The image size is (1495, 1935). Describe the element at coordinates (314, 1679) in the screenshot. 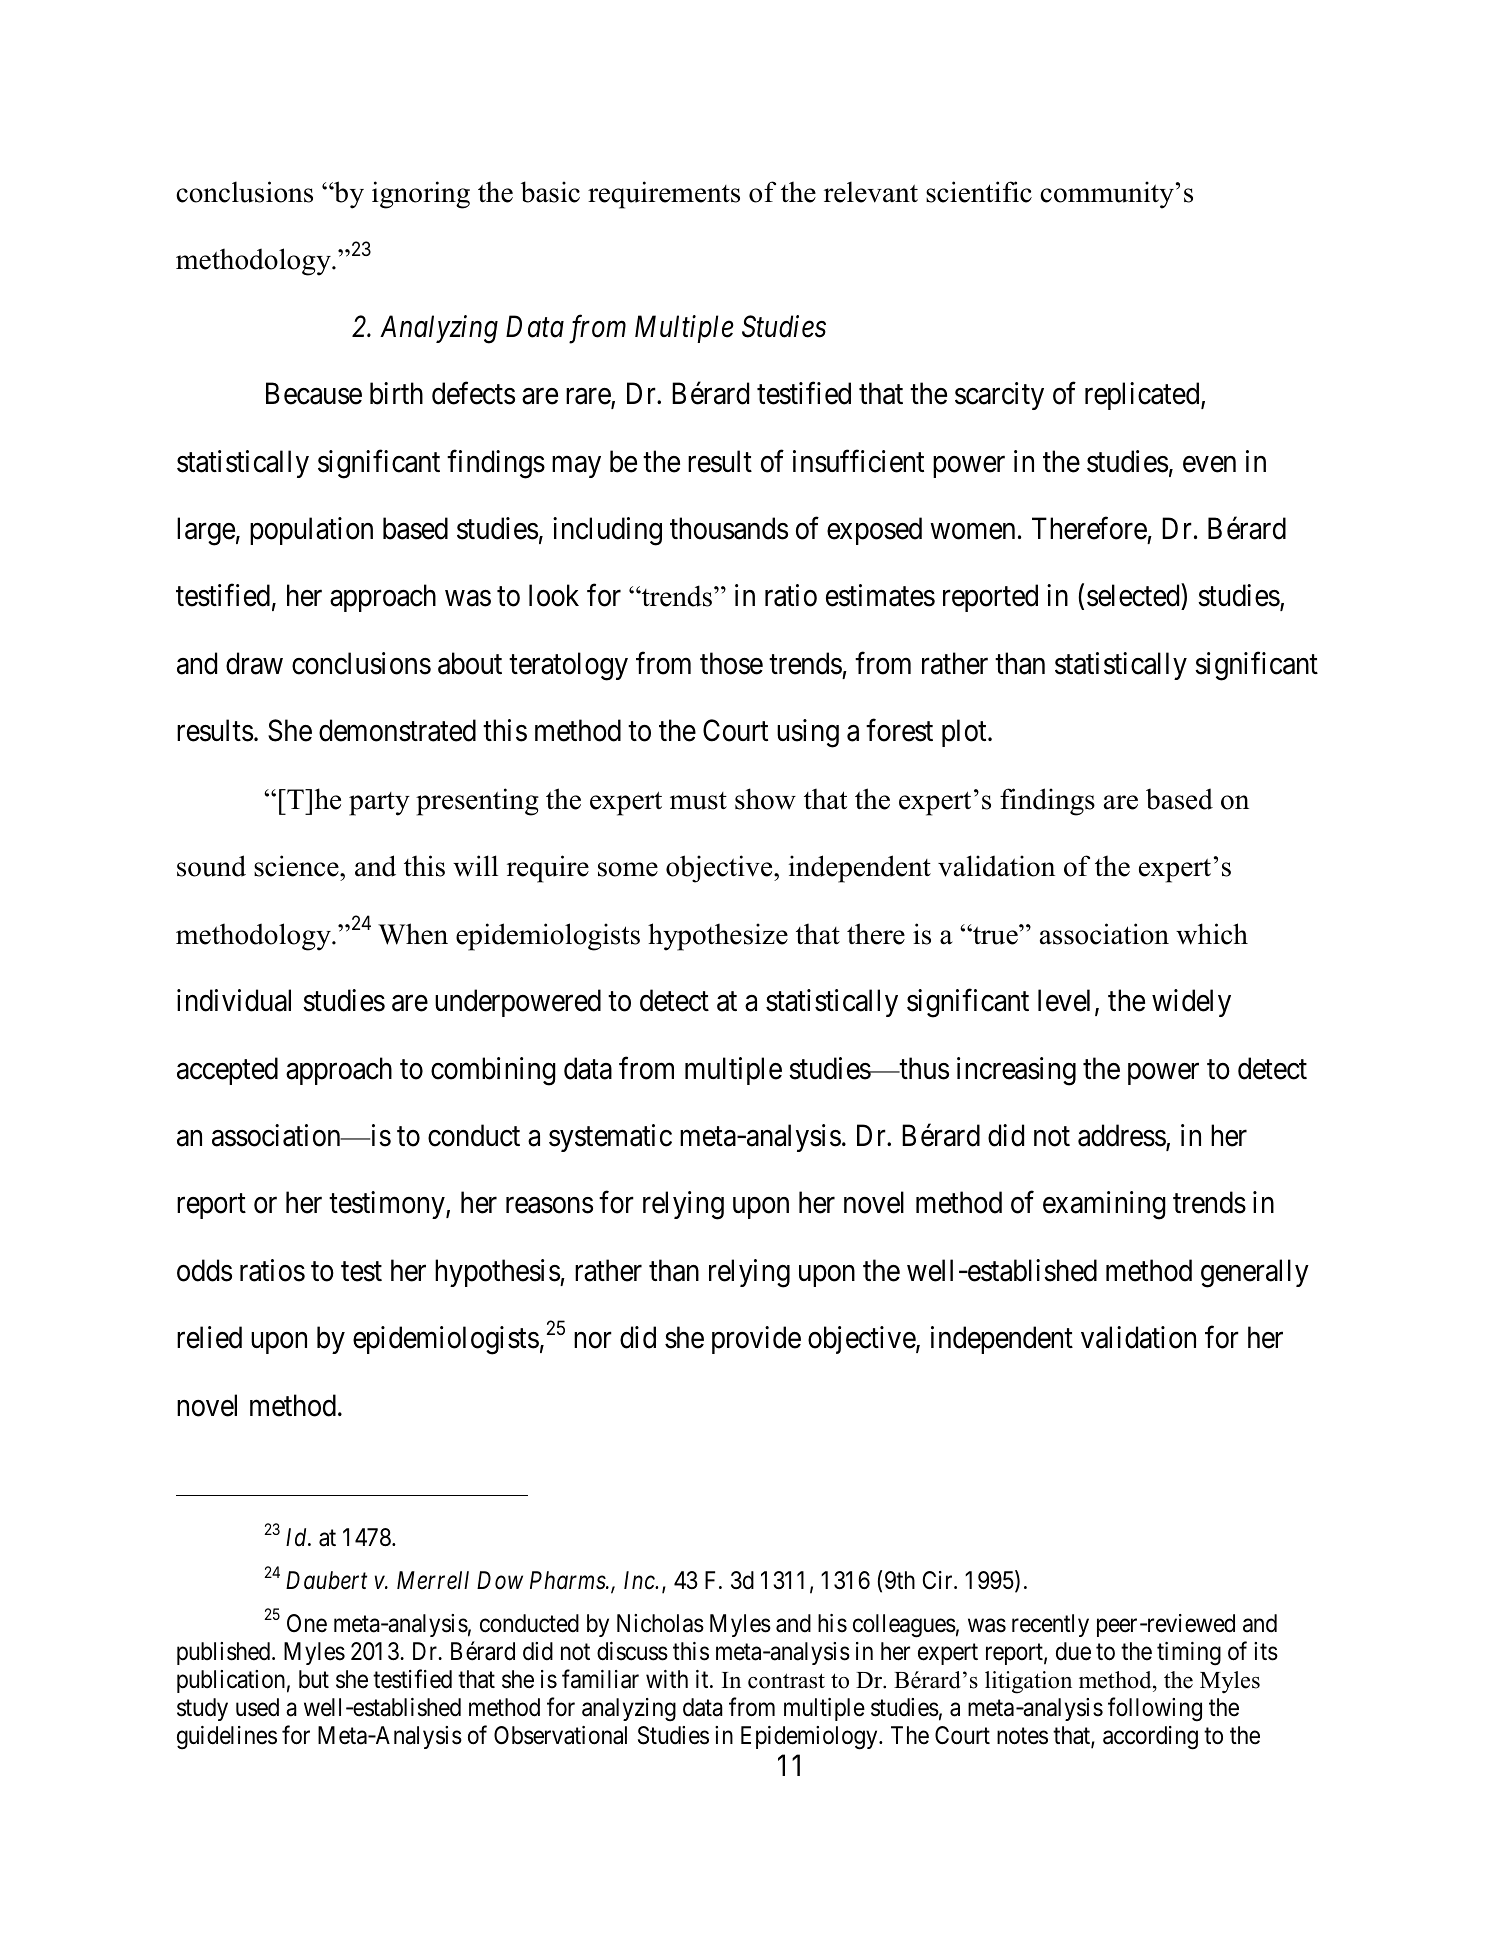

I see `but` at that location.
